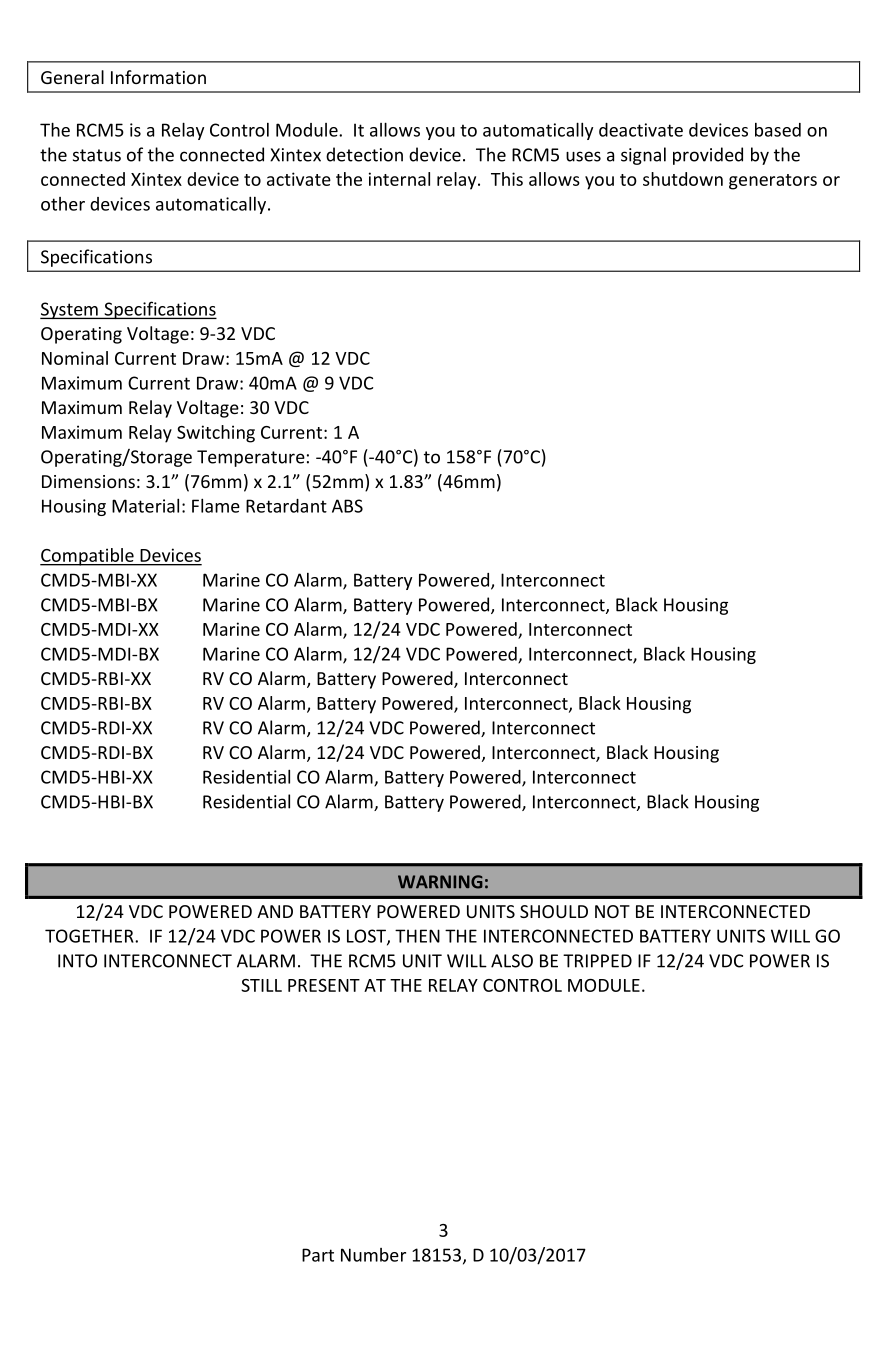  What do you see at coordinates (364, 154) in the screenshot?
I see `detection` at bounding box center [364, 154].
